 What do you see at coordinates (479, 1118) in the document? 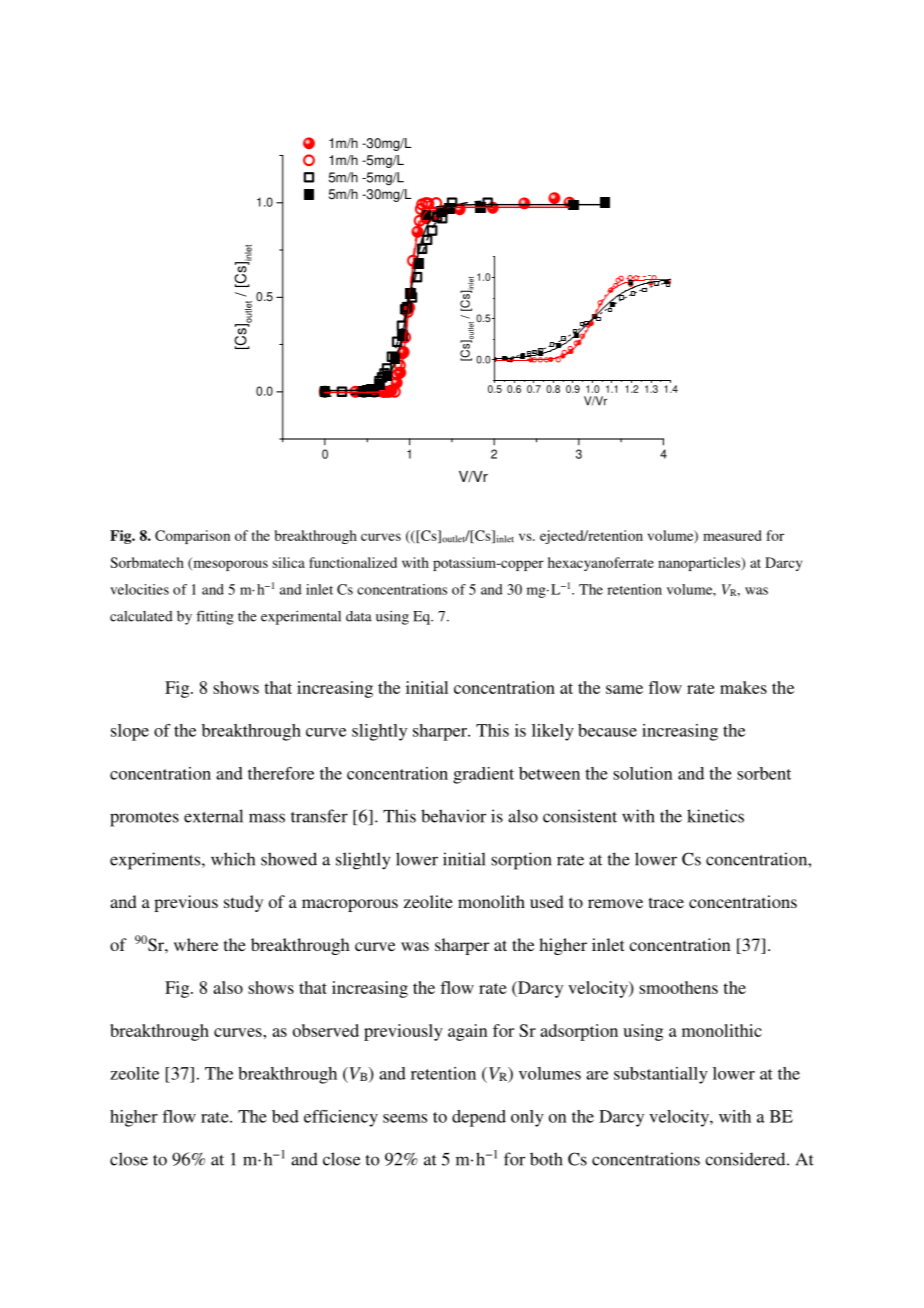
I see `depend` at bounding box center [479, 1118].
